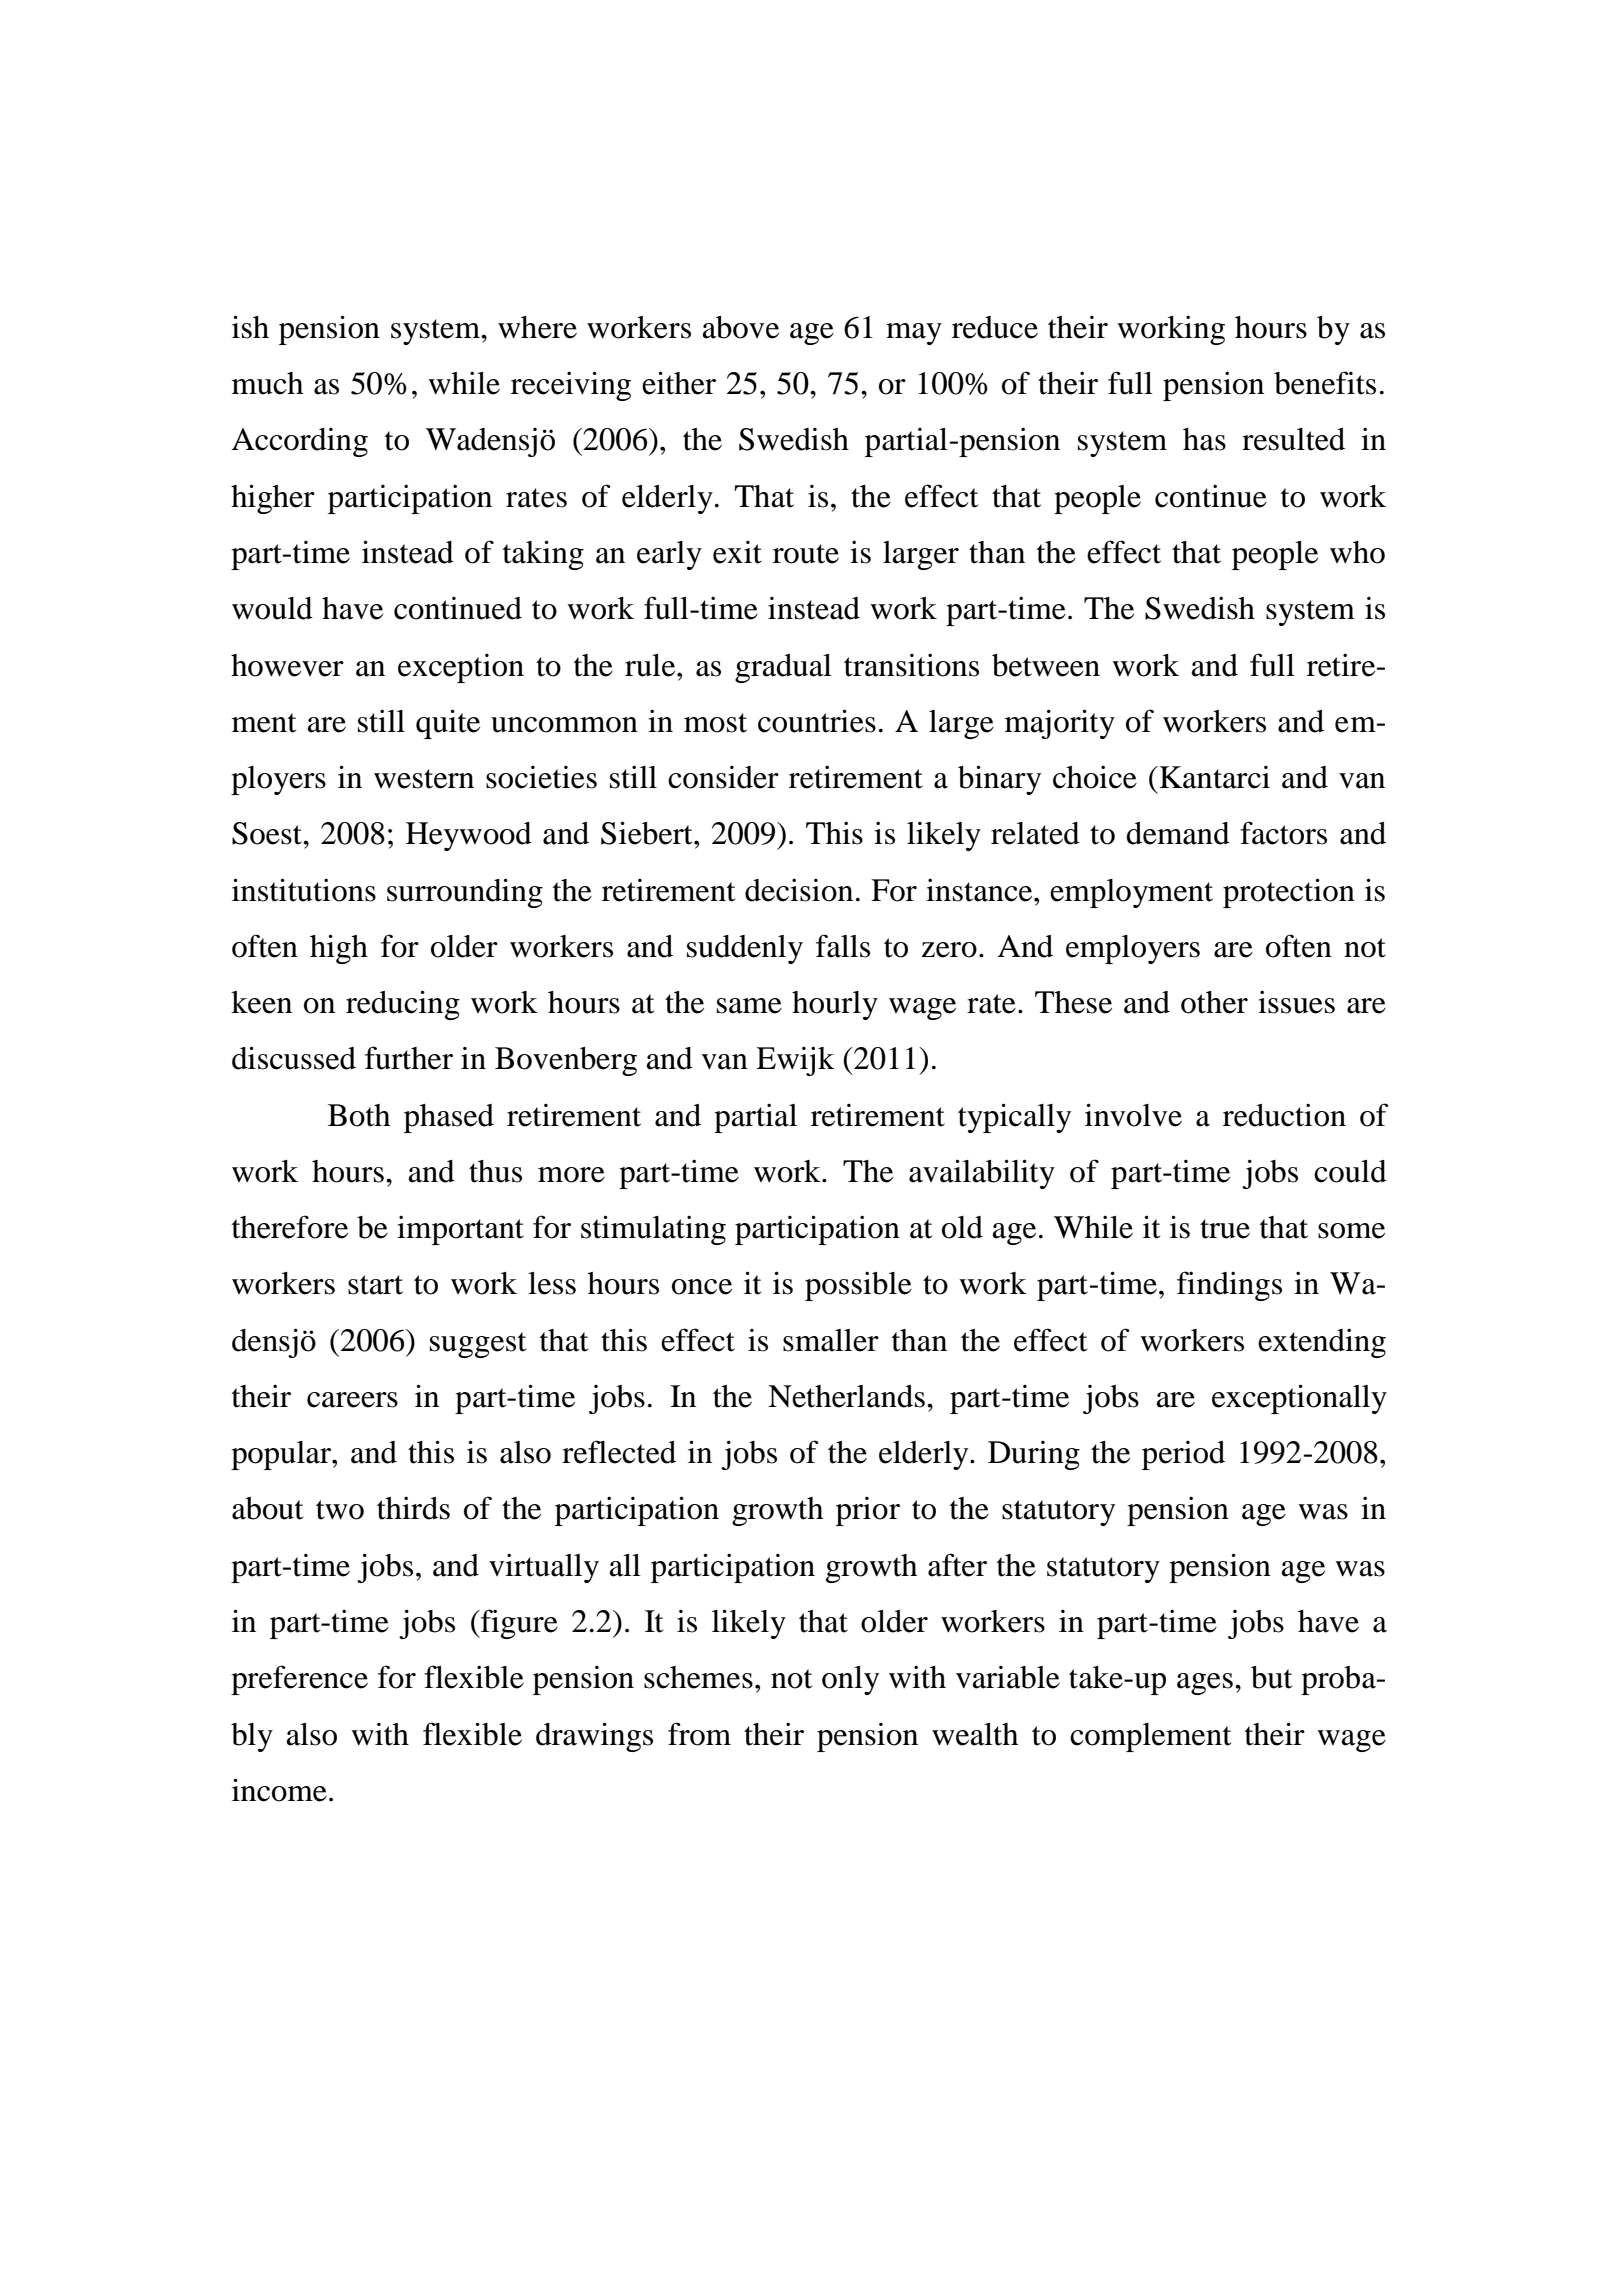 The image size is (1618, 2287). Describe the element at coordinates (740, 327) in the screenshot. I see `above` at that location.
